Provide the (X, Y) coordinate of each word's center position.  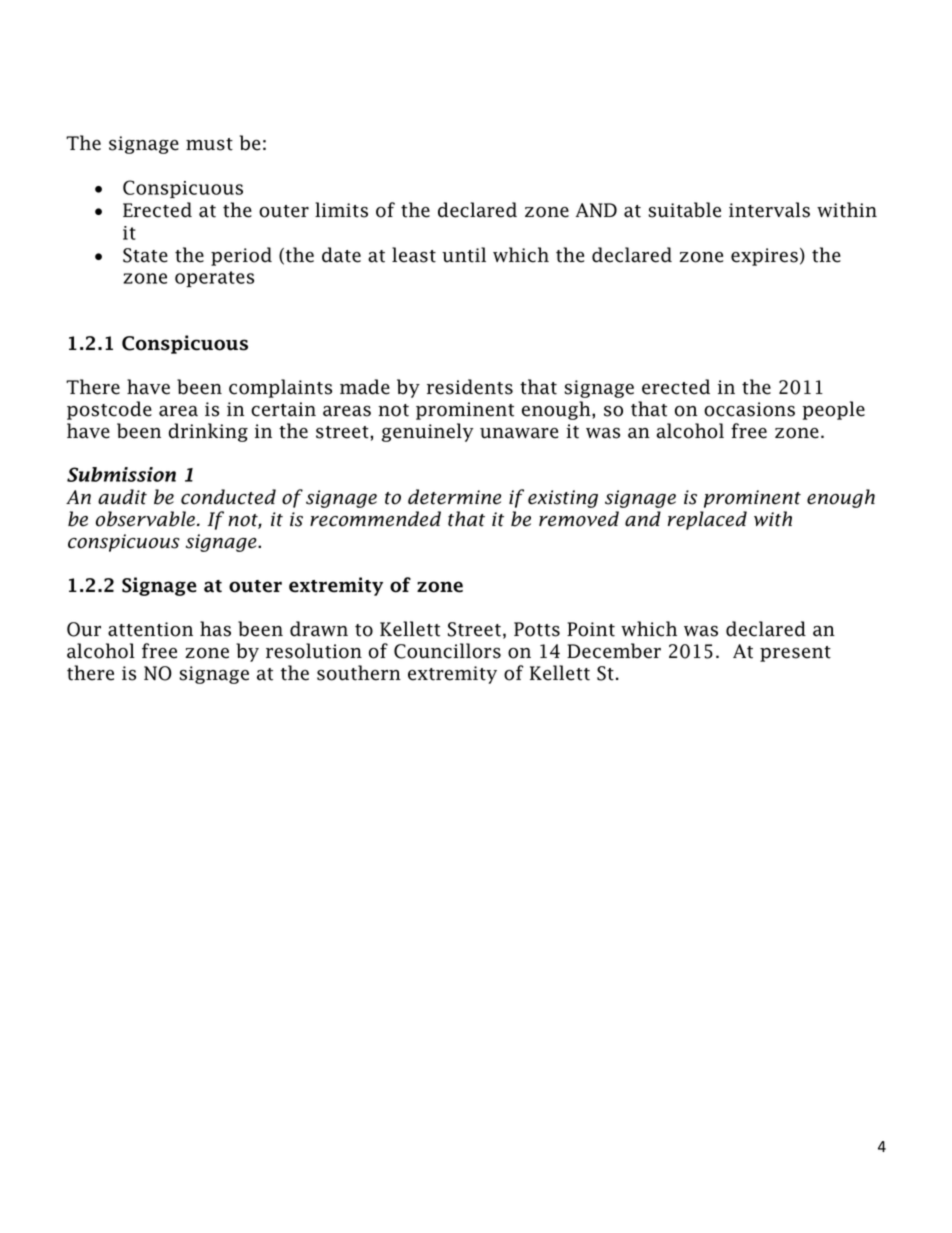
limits (341, 210)
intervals (769, 210)
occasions (749, 409)
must (209, 144)
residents (470, 387)
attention (150, 629)
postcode (109, 410)
